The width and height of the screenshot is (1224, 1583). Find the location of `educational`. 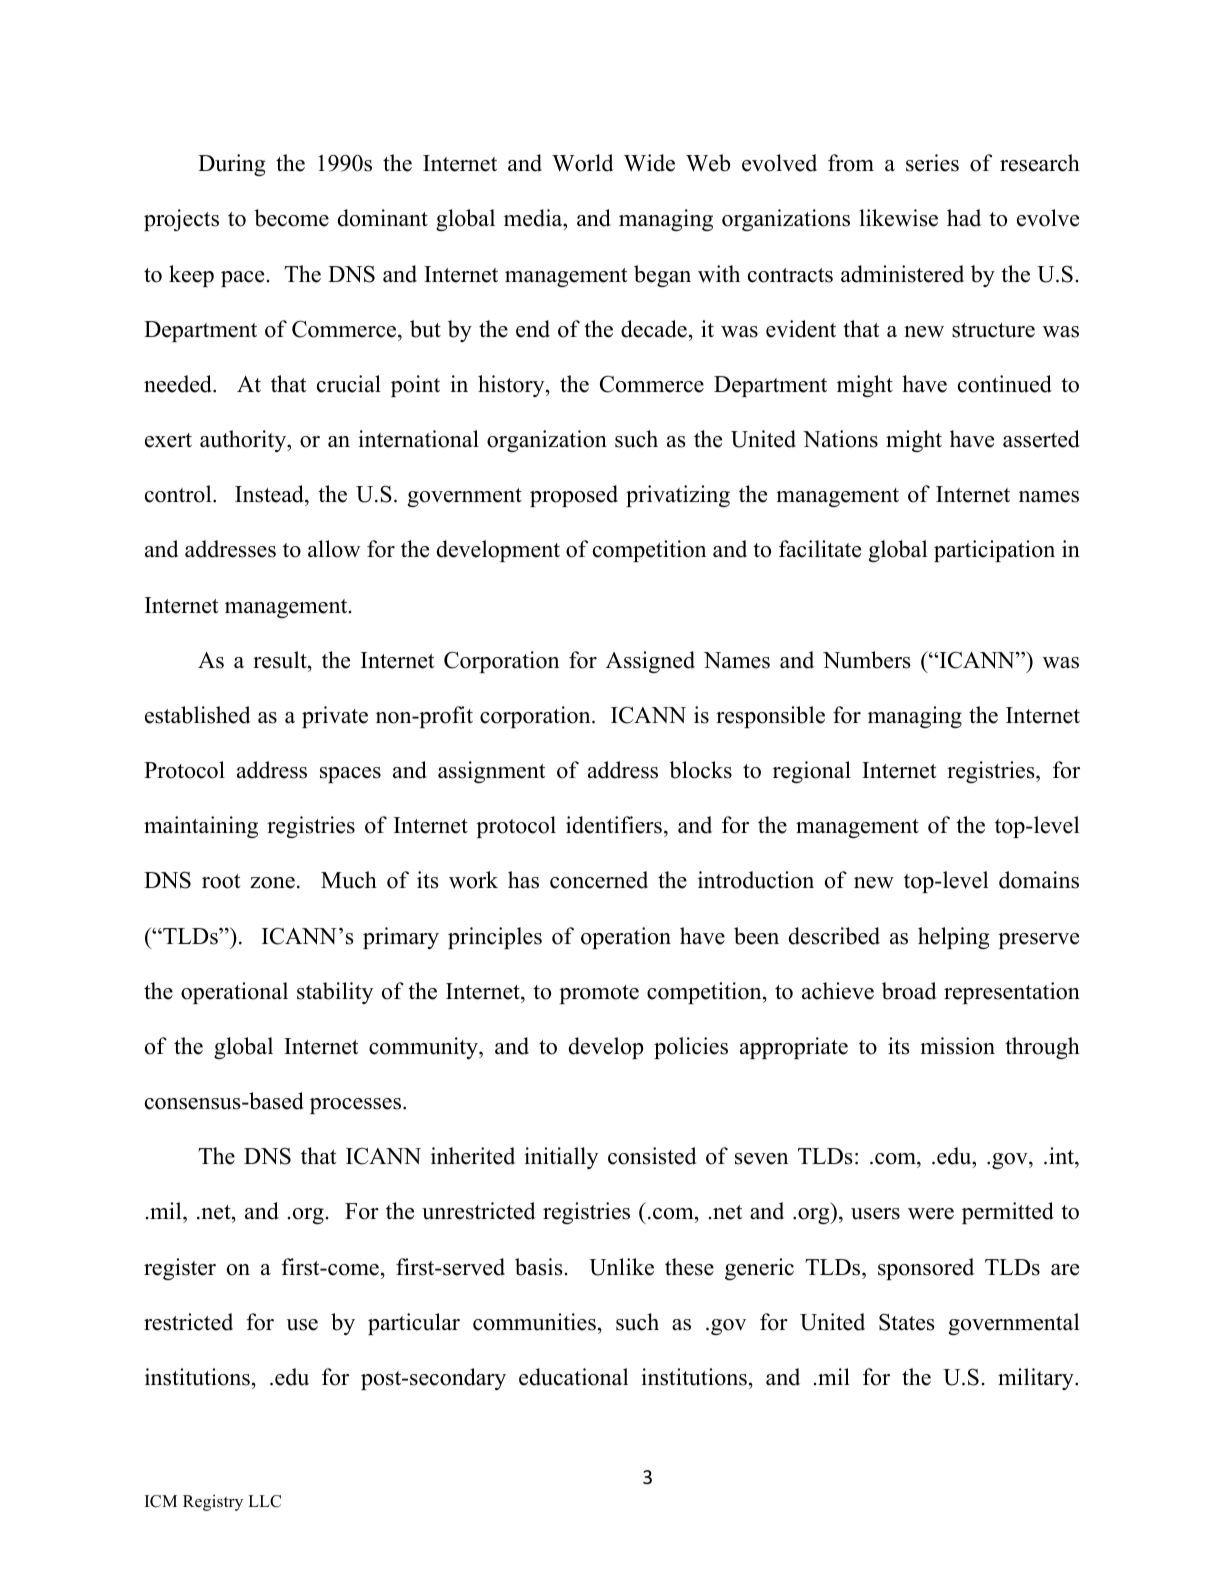

educational is located at coordinates (573, 1377).
